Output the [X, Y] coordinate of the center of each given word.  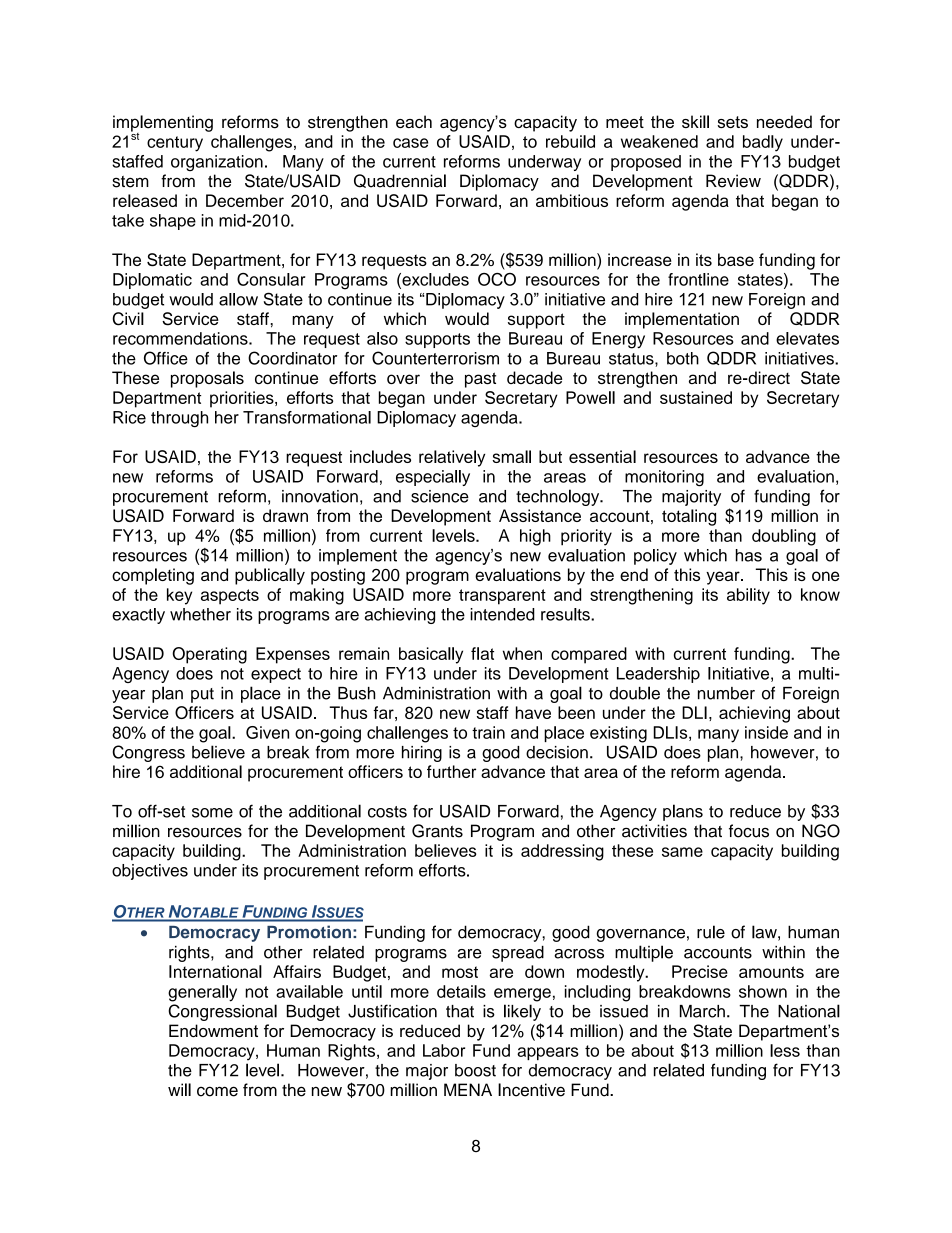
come [217, 1091]
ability [748, 596]
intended [502, 614]
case [410, 143]
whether [200, 614]
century [175, 144]
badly [763, 143]
